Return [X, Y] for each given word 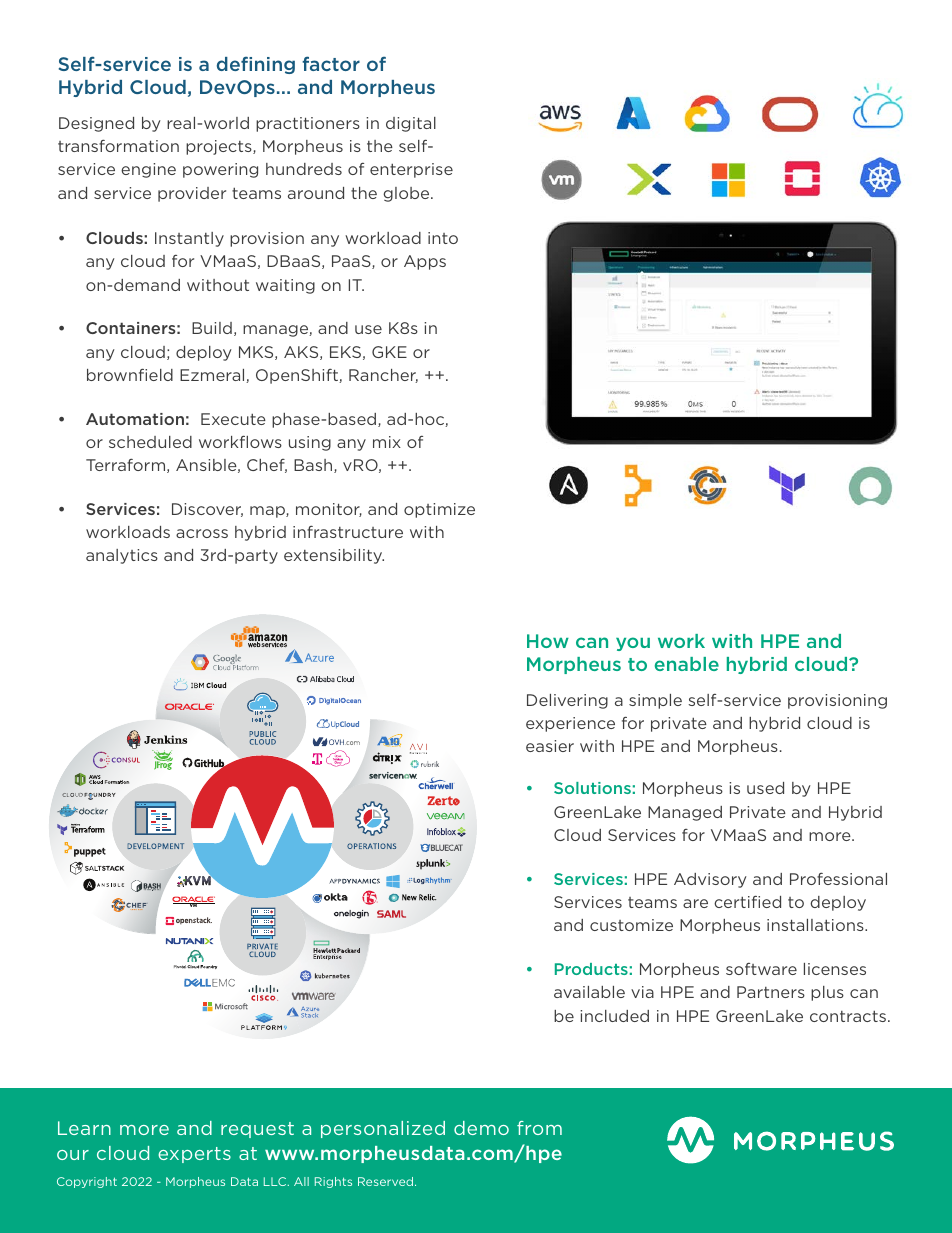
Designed [96, 124]
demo [481, 1128]
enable [687, 664]
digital [411, 124]
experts [194, 1155]
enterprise [411, 170]
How [548, 641]
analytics [122, 556]
